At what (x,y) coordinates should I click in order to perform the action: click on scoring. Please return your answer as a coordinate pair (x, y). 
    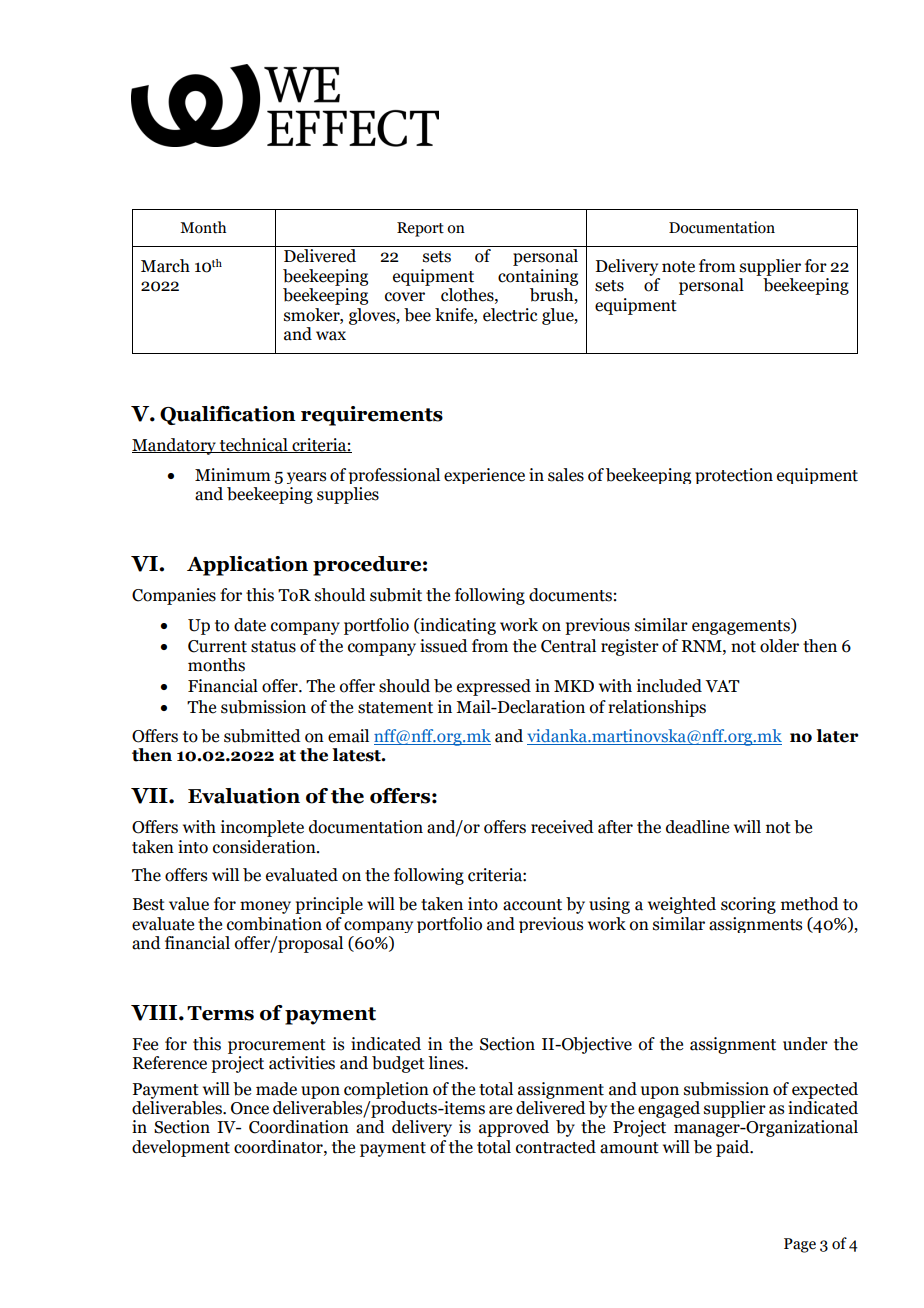
    Looking at the image, I should click on (748, 905).
